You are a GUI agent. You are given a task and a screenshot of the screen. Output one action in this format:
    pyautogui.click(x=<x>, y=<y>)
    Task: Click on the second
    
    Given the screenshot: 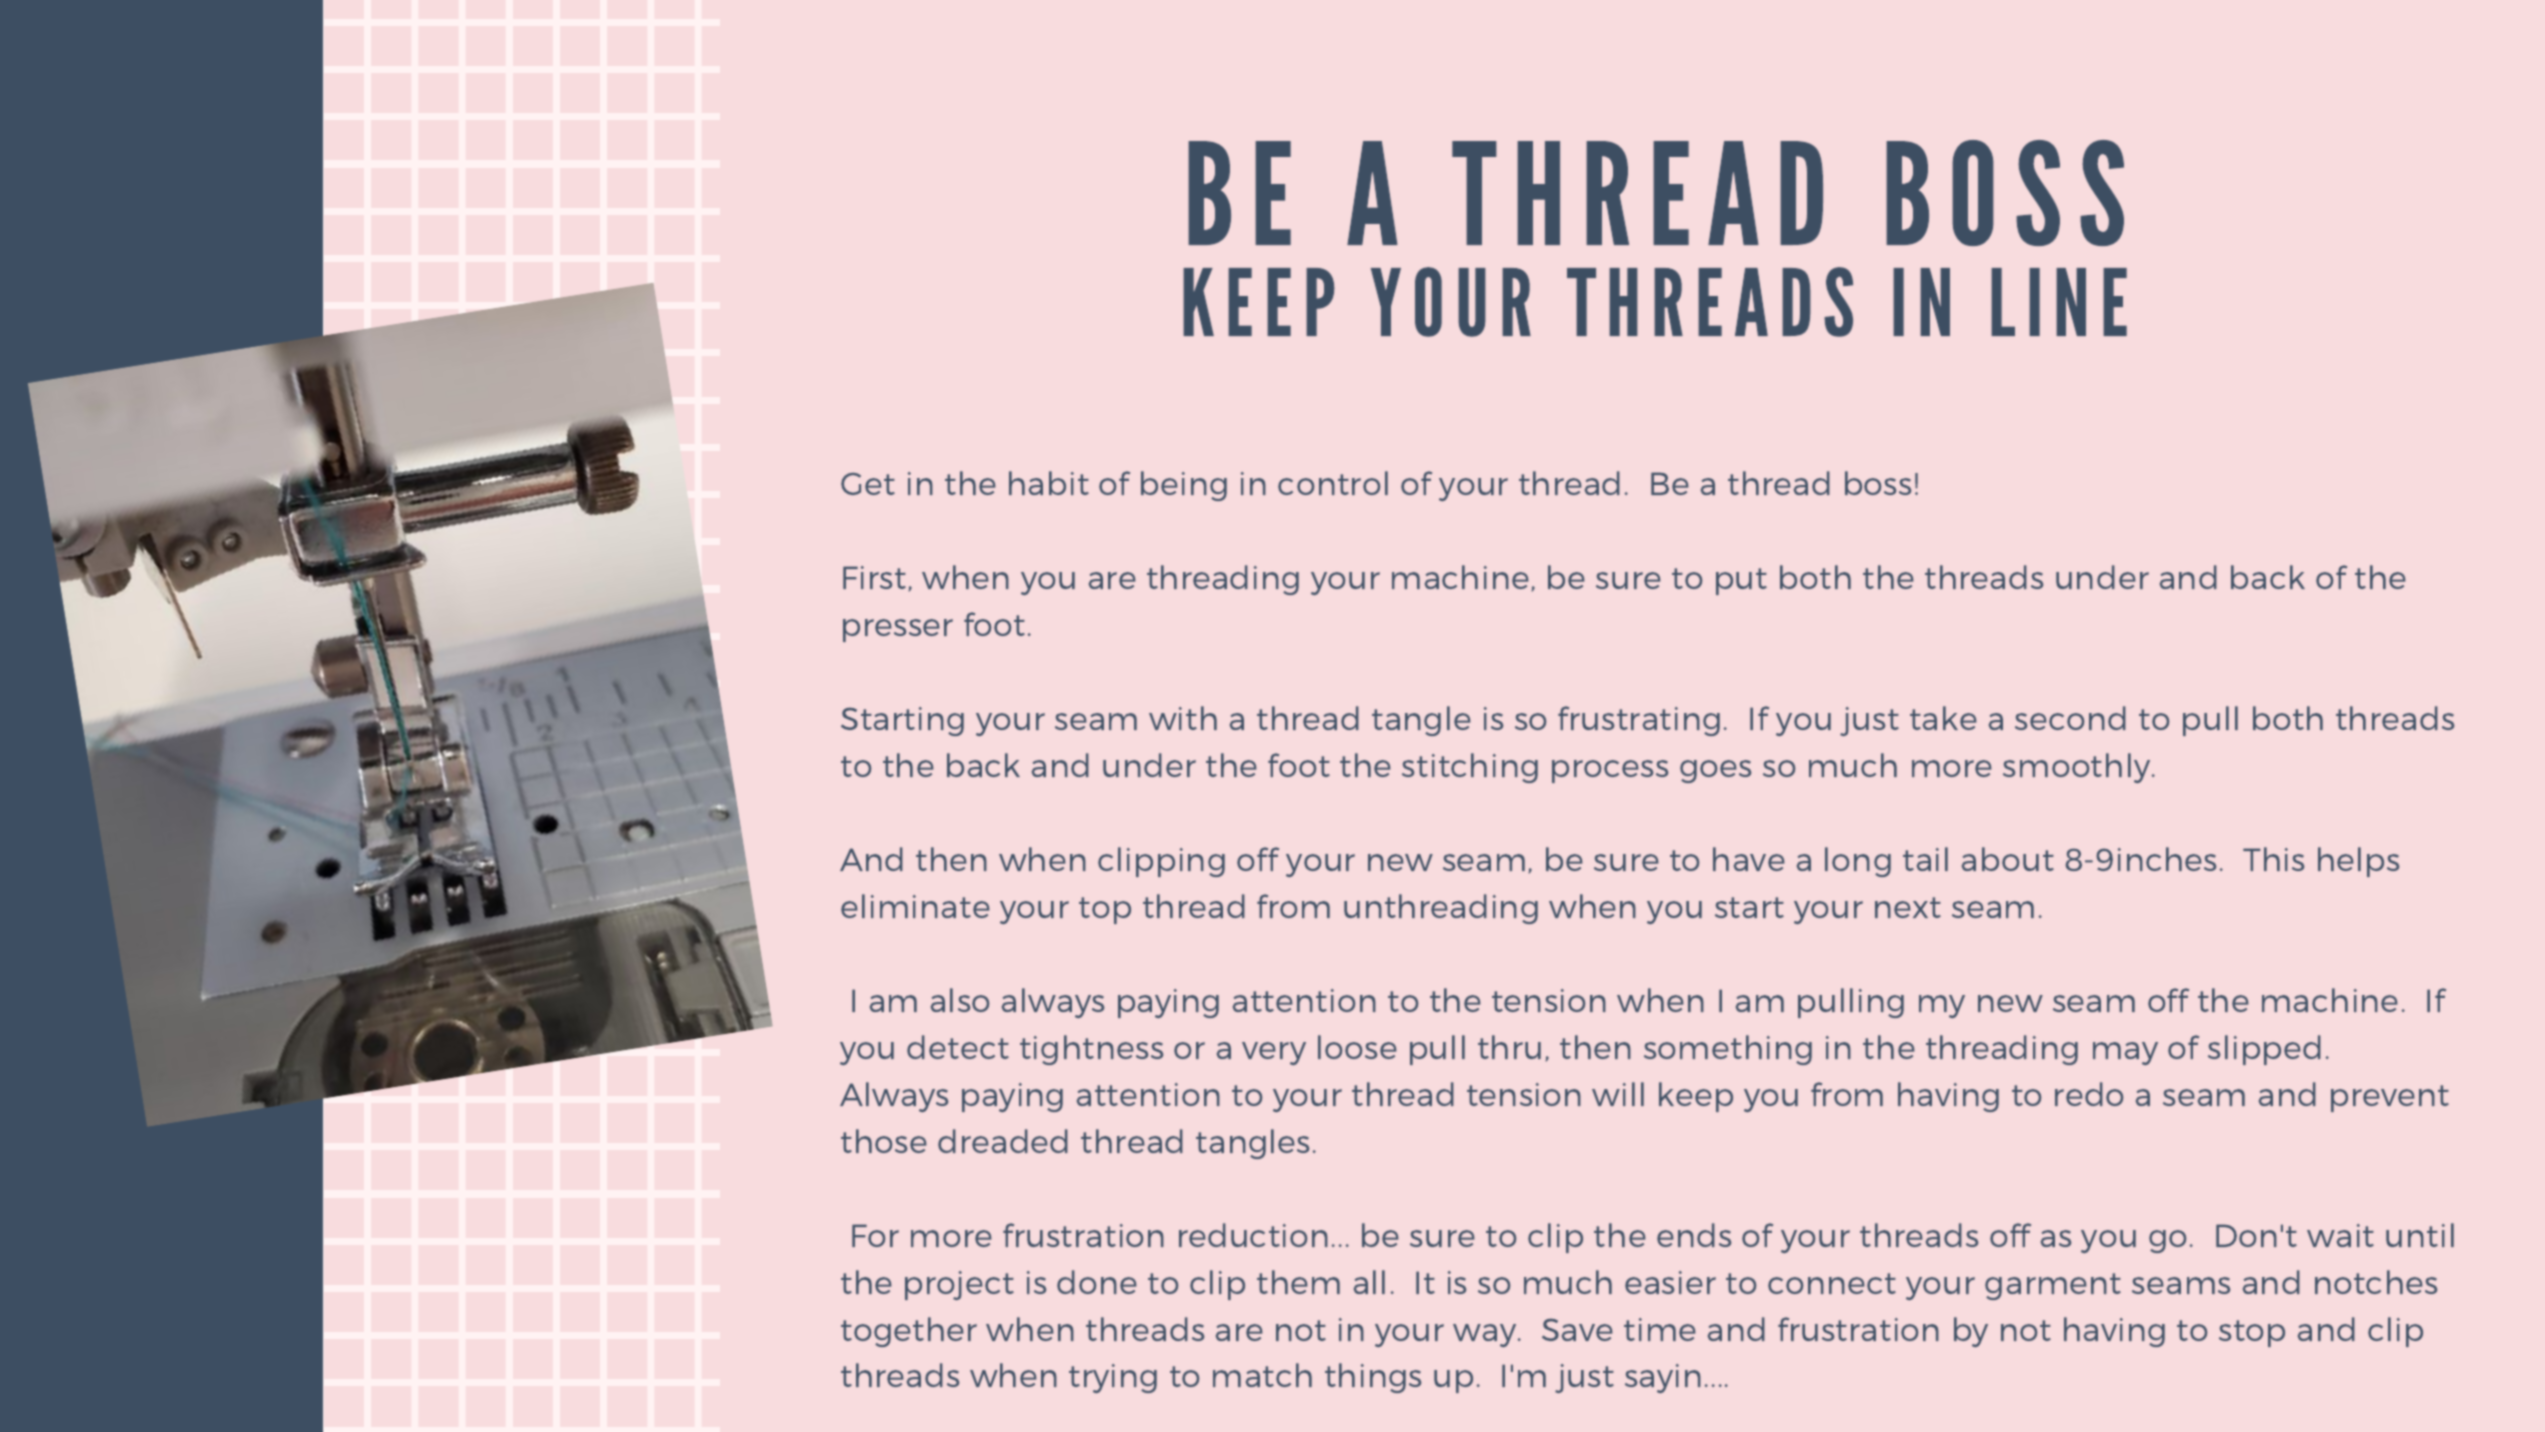 What is the action you would take?
    pyautogui.click(x=2070, y=718)
